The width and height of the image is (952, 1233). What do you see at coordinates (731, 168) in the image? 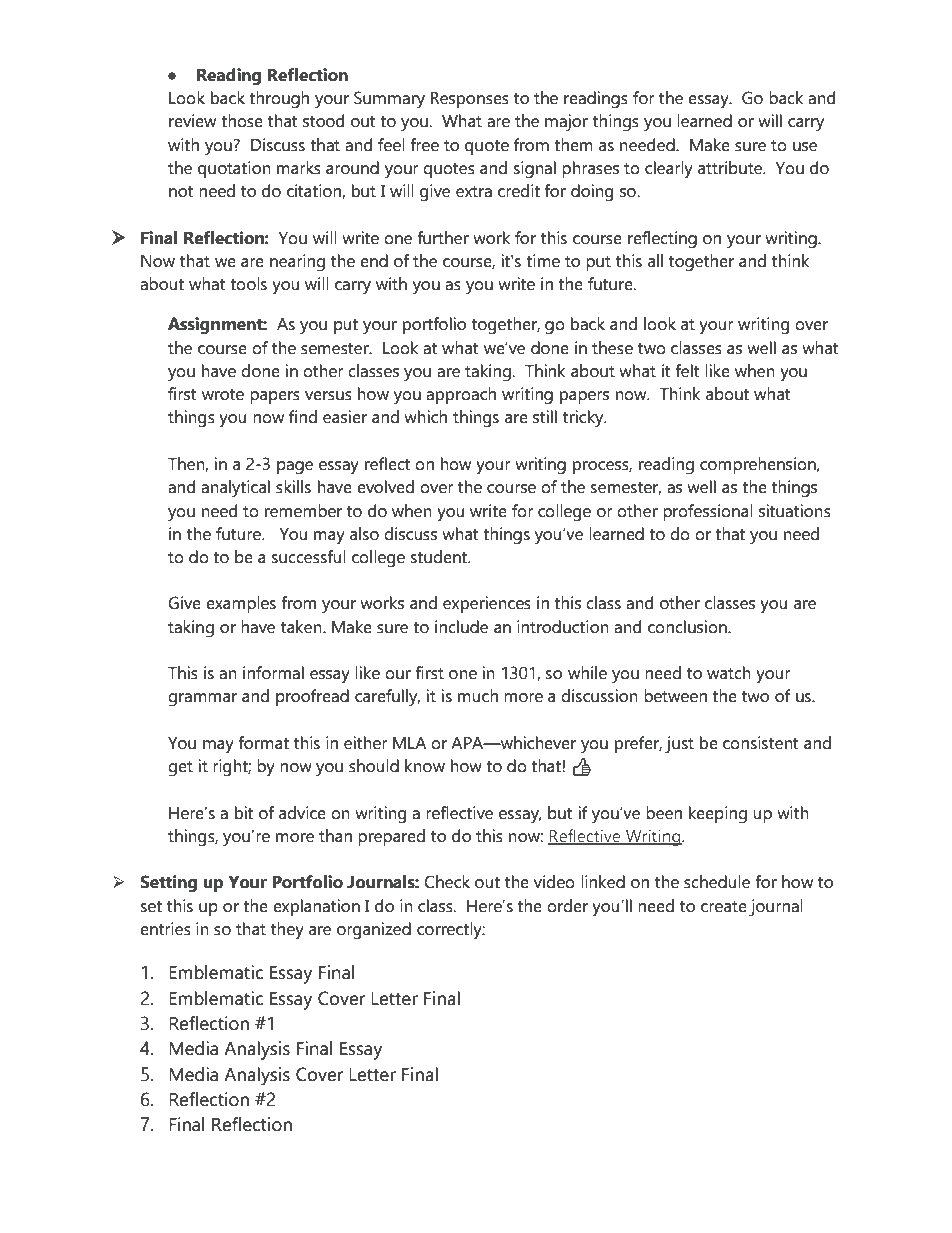
I see `attribute` at bounding box center [731, 168].
